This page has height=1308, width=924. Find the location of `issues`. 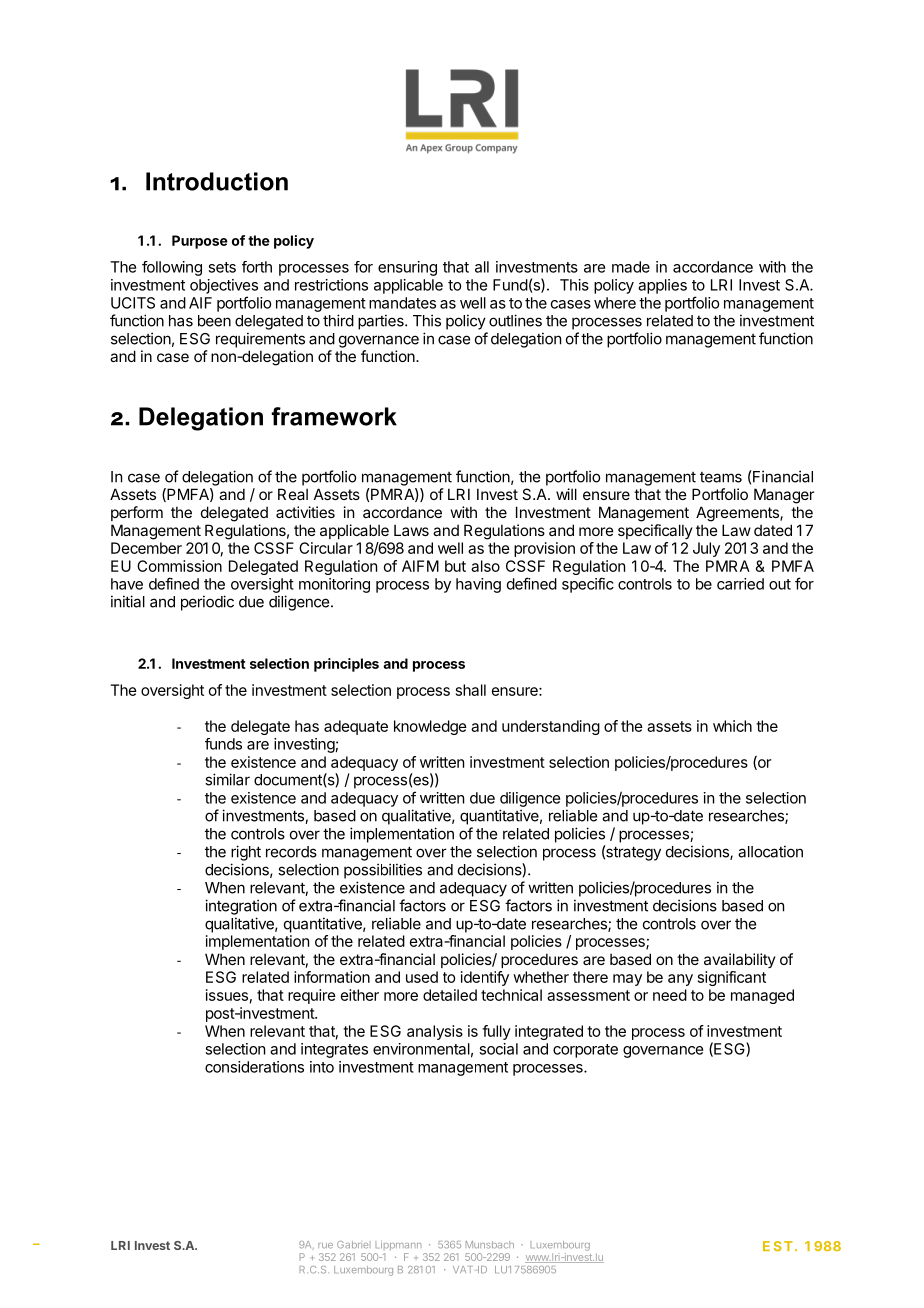

issues is located at coordinates (227, 995).
